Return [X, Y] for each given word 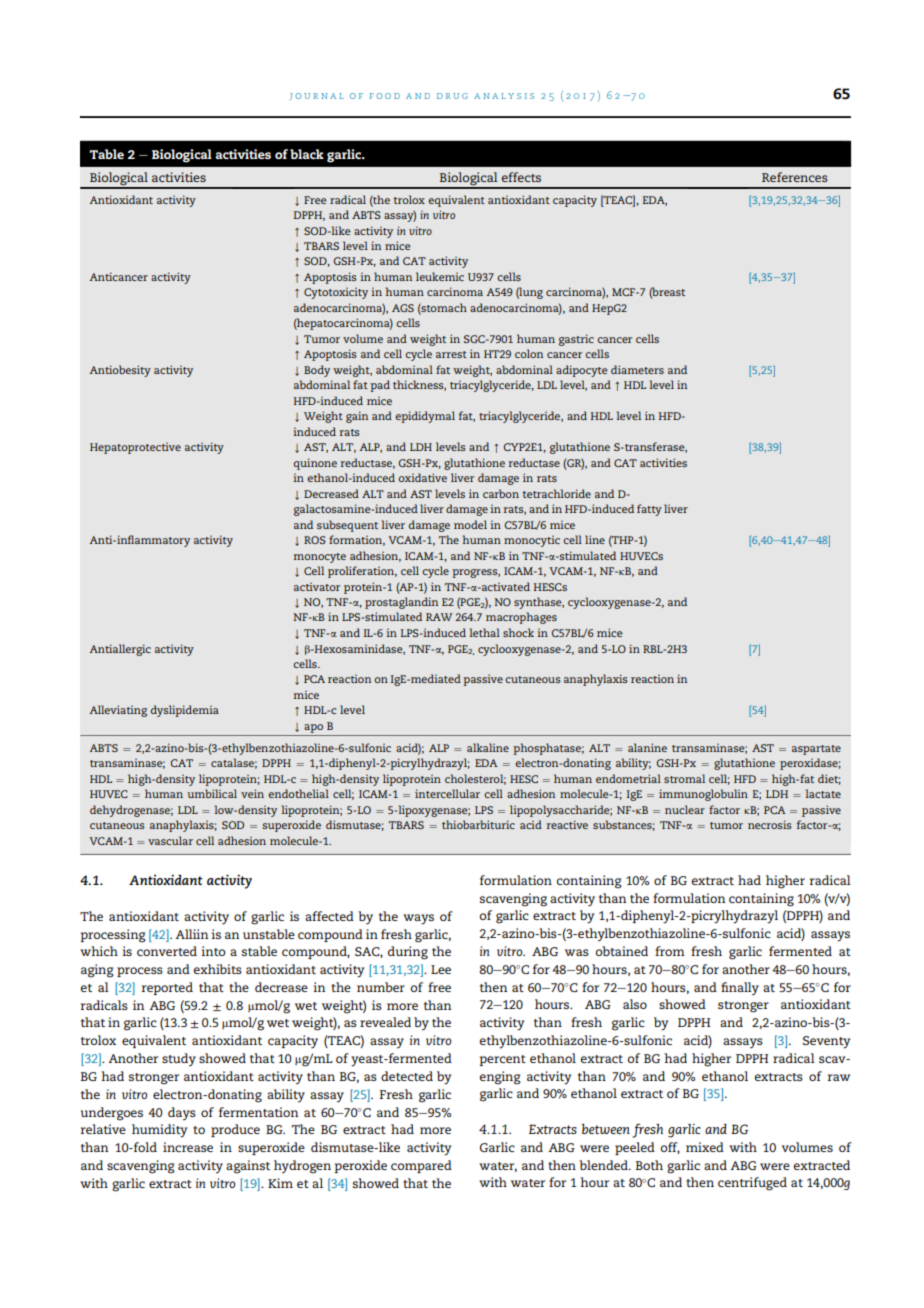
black [307, 154]
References [795, 177]
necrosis [770, 824]
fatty [649, 510]
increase [188, 1147]
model [470, 524]
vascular [170, 840]
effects [521, 177]
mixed [705, 1147]
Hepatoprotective [135, 448]
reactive [567, 824]
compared [421, 1166]
